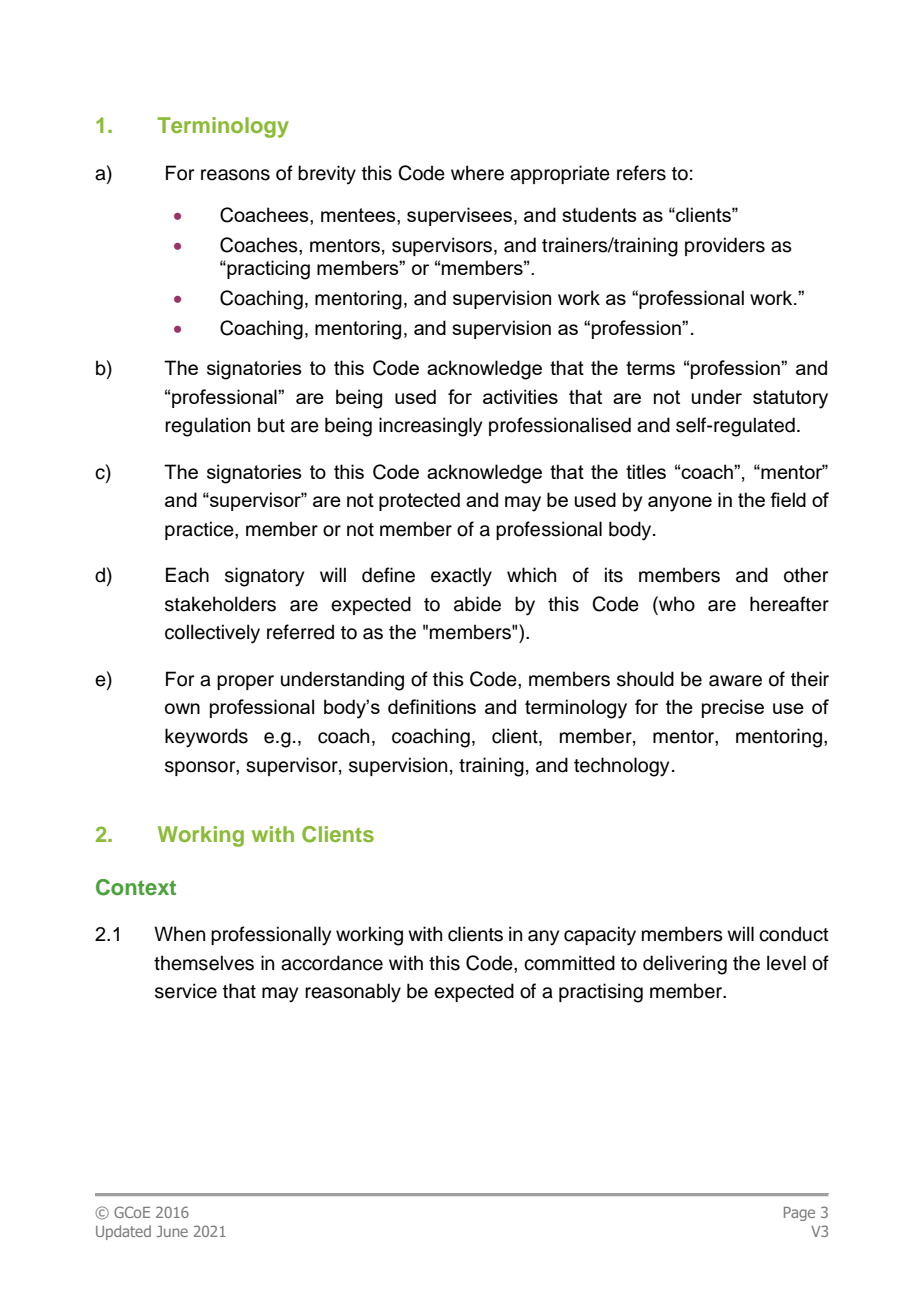 The width and height of the screenshot is (924, 1311). I want to click on June, so click(172, 1231).
